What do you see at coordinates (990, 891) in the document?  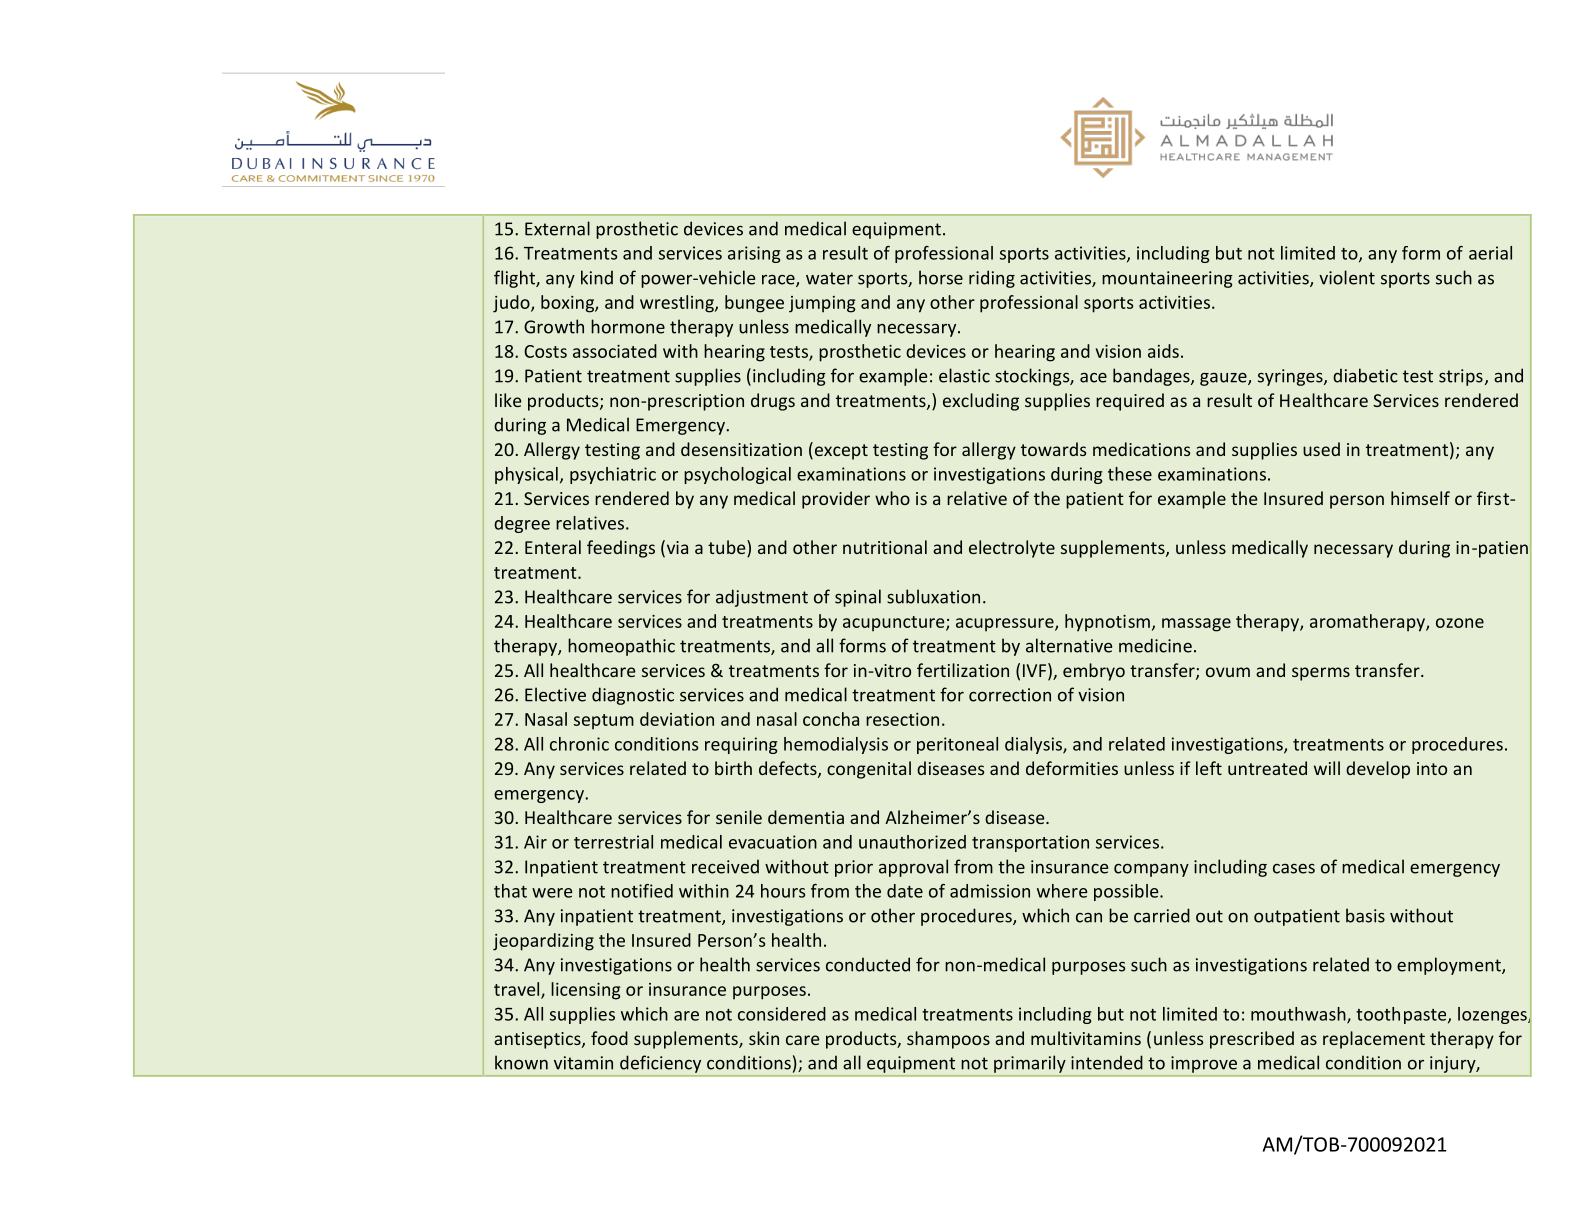 I see `admission` at bounding box center [990, 891].
